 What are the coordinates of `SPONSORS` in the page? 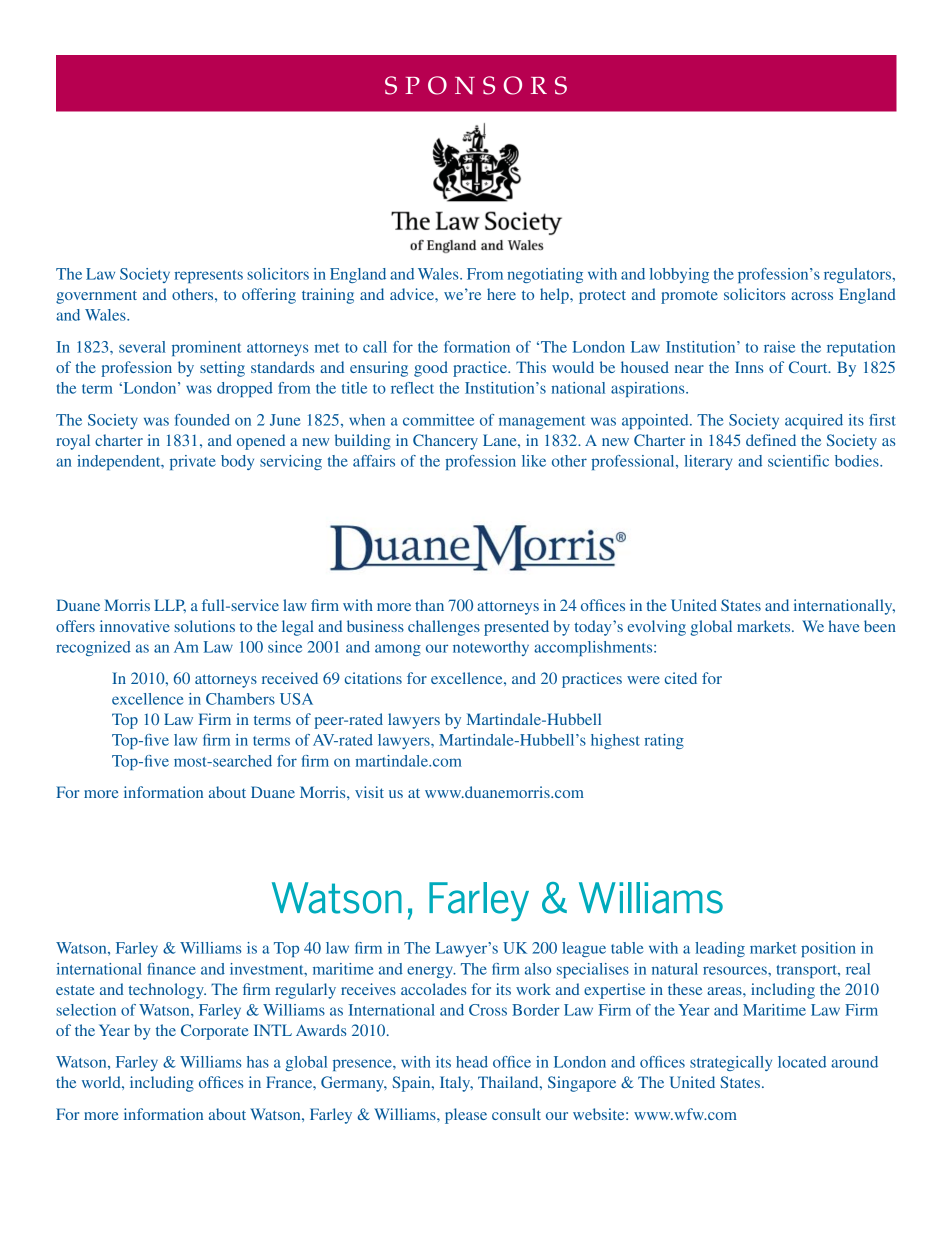 It's located at (476, 85).
